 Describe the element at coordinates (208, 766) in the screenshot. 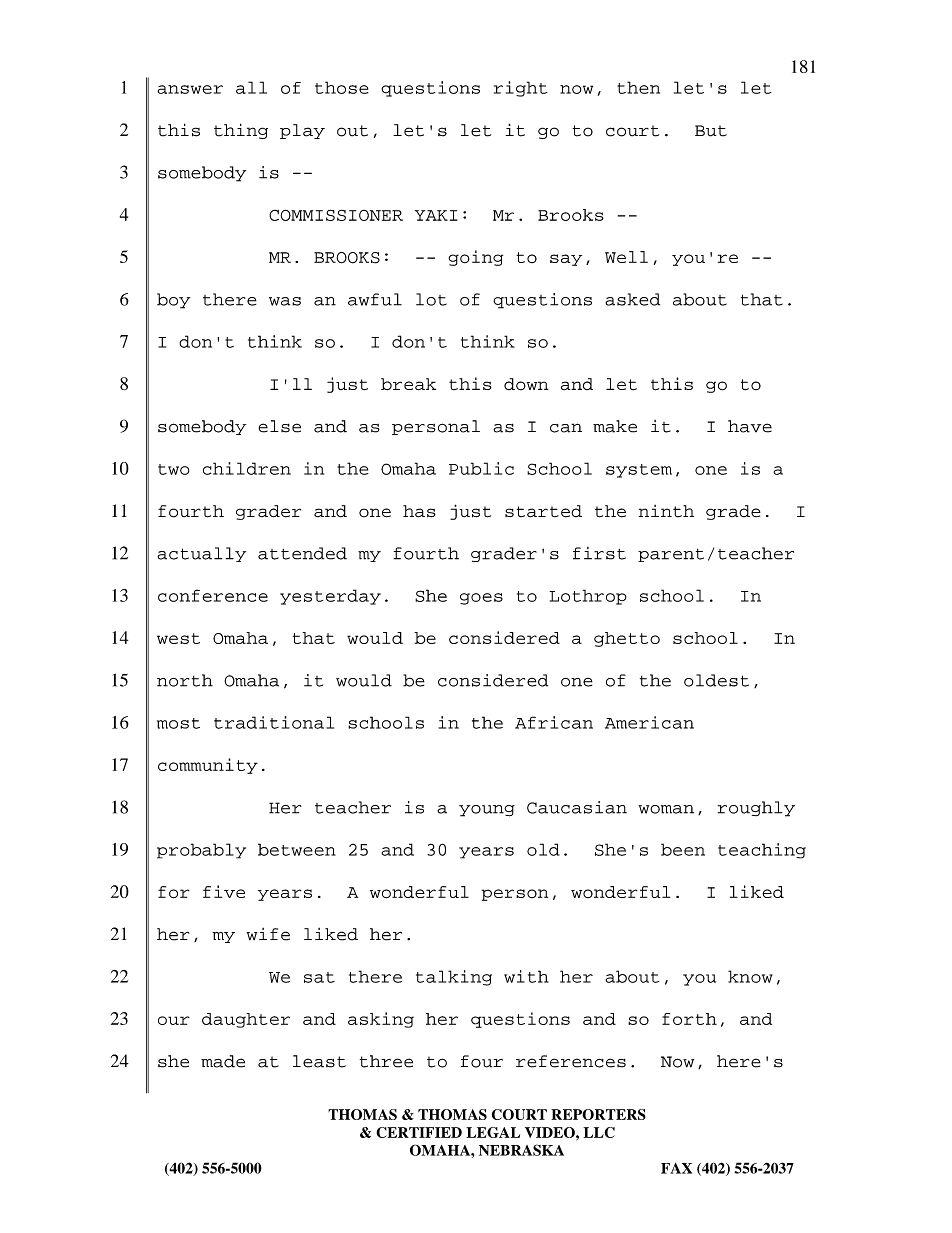

I see `community` at that location.
